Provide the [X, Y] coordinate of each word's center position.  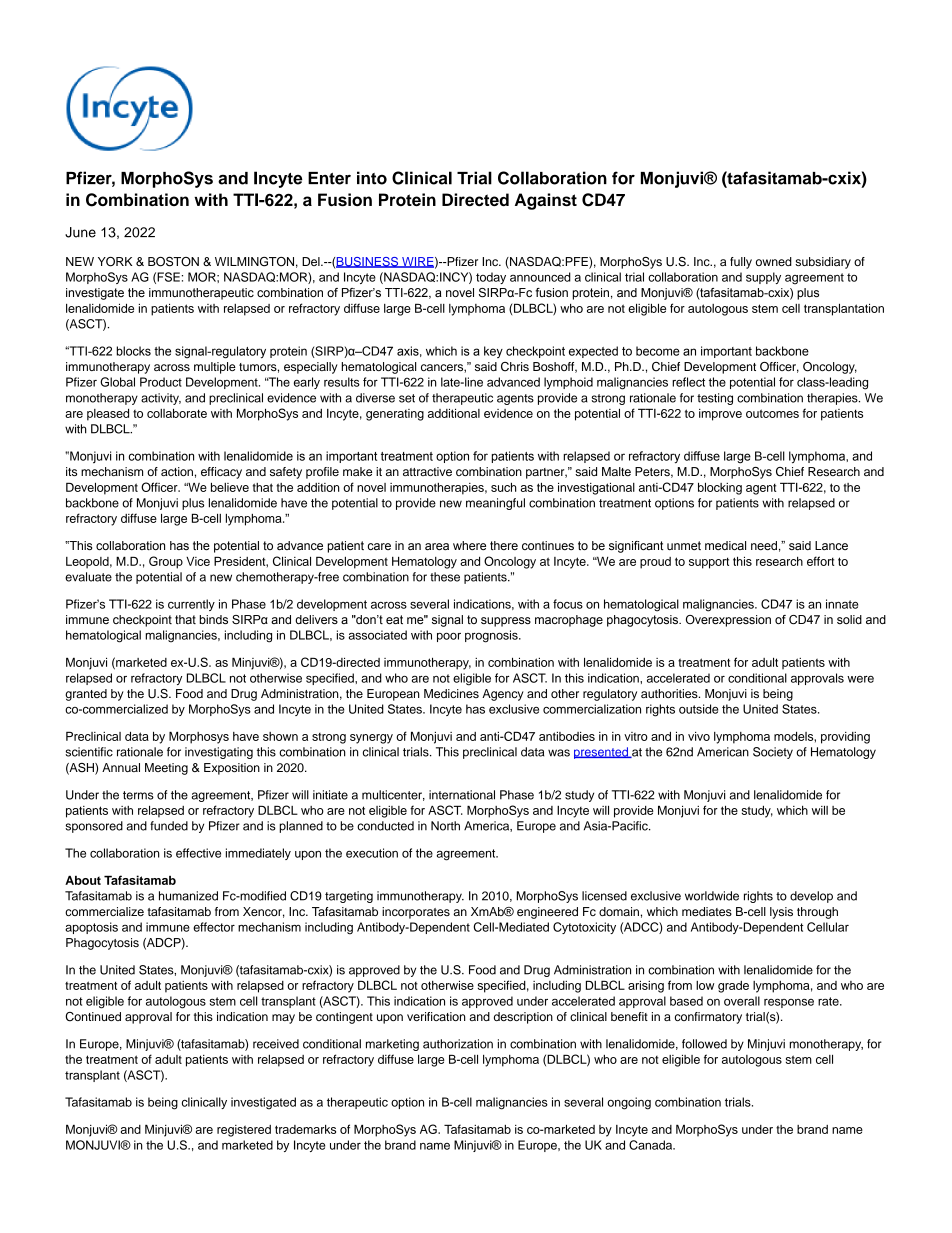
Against [546, 201]
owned [774, 261]
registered [244, 1131]
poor [449, 637]
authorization [458, 1044]
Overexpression [728, 621]
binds [213, 619]
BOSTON [173, 262]
